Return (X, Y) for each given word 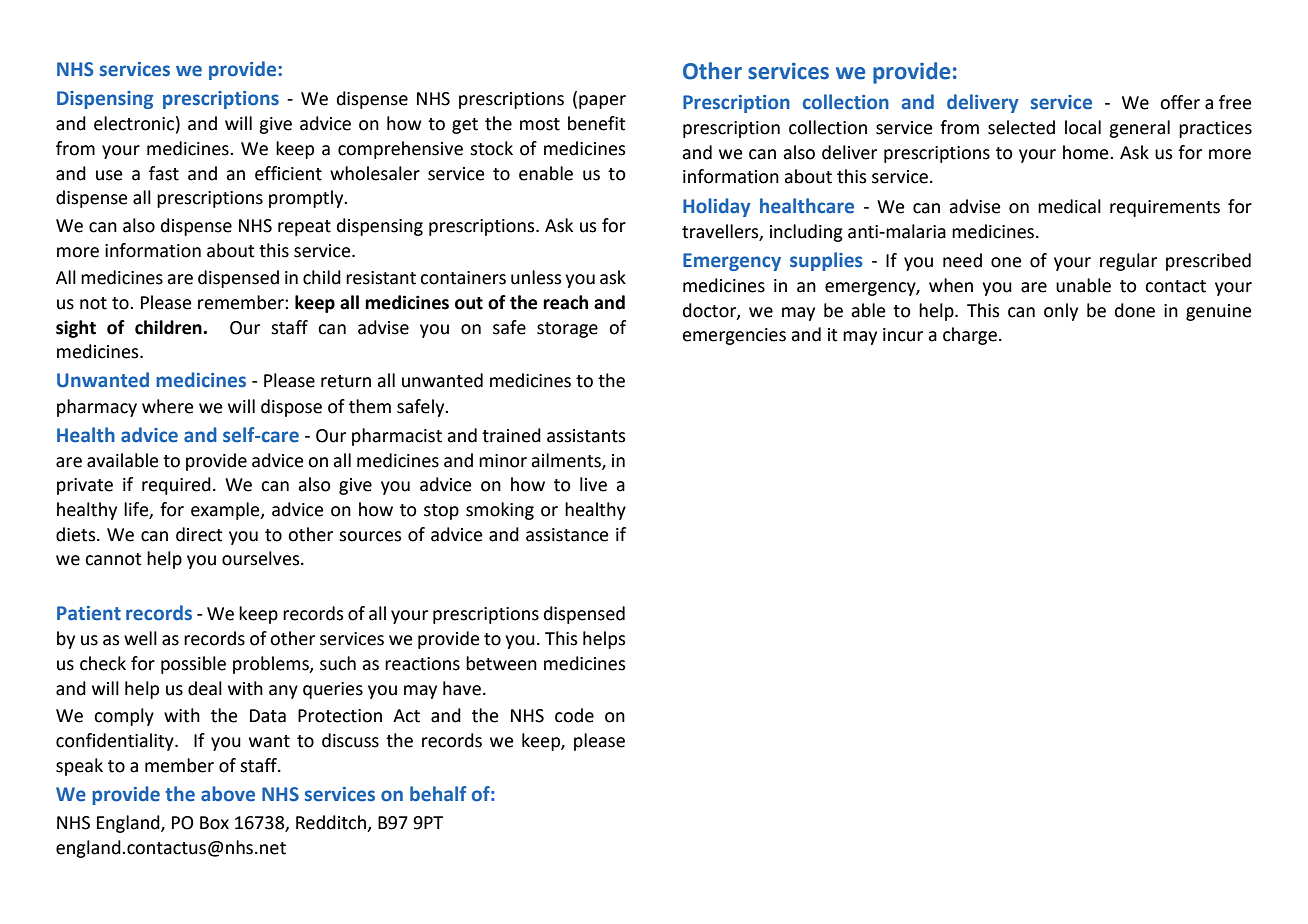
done (1135, 310)
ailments (567, 461)
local (1083, 127)
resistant (381, 278)
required (176, 486)
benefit (597, 123)
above (228, 794)
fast (164, 173)
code (574, 715)
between (501, 663)
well (140, 638)
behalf (438, 794)
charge (970, 336)
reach (565, 302)
